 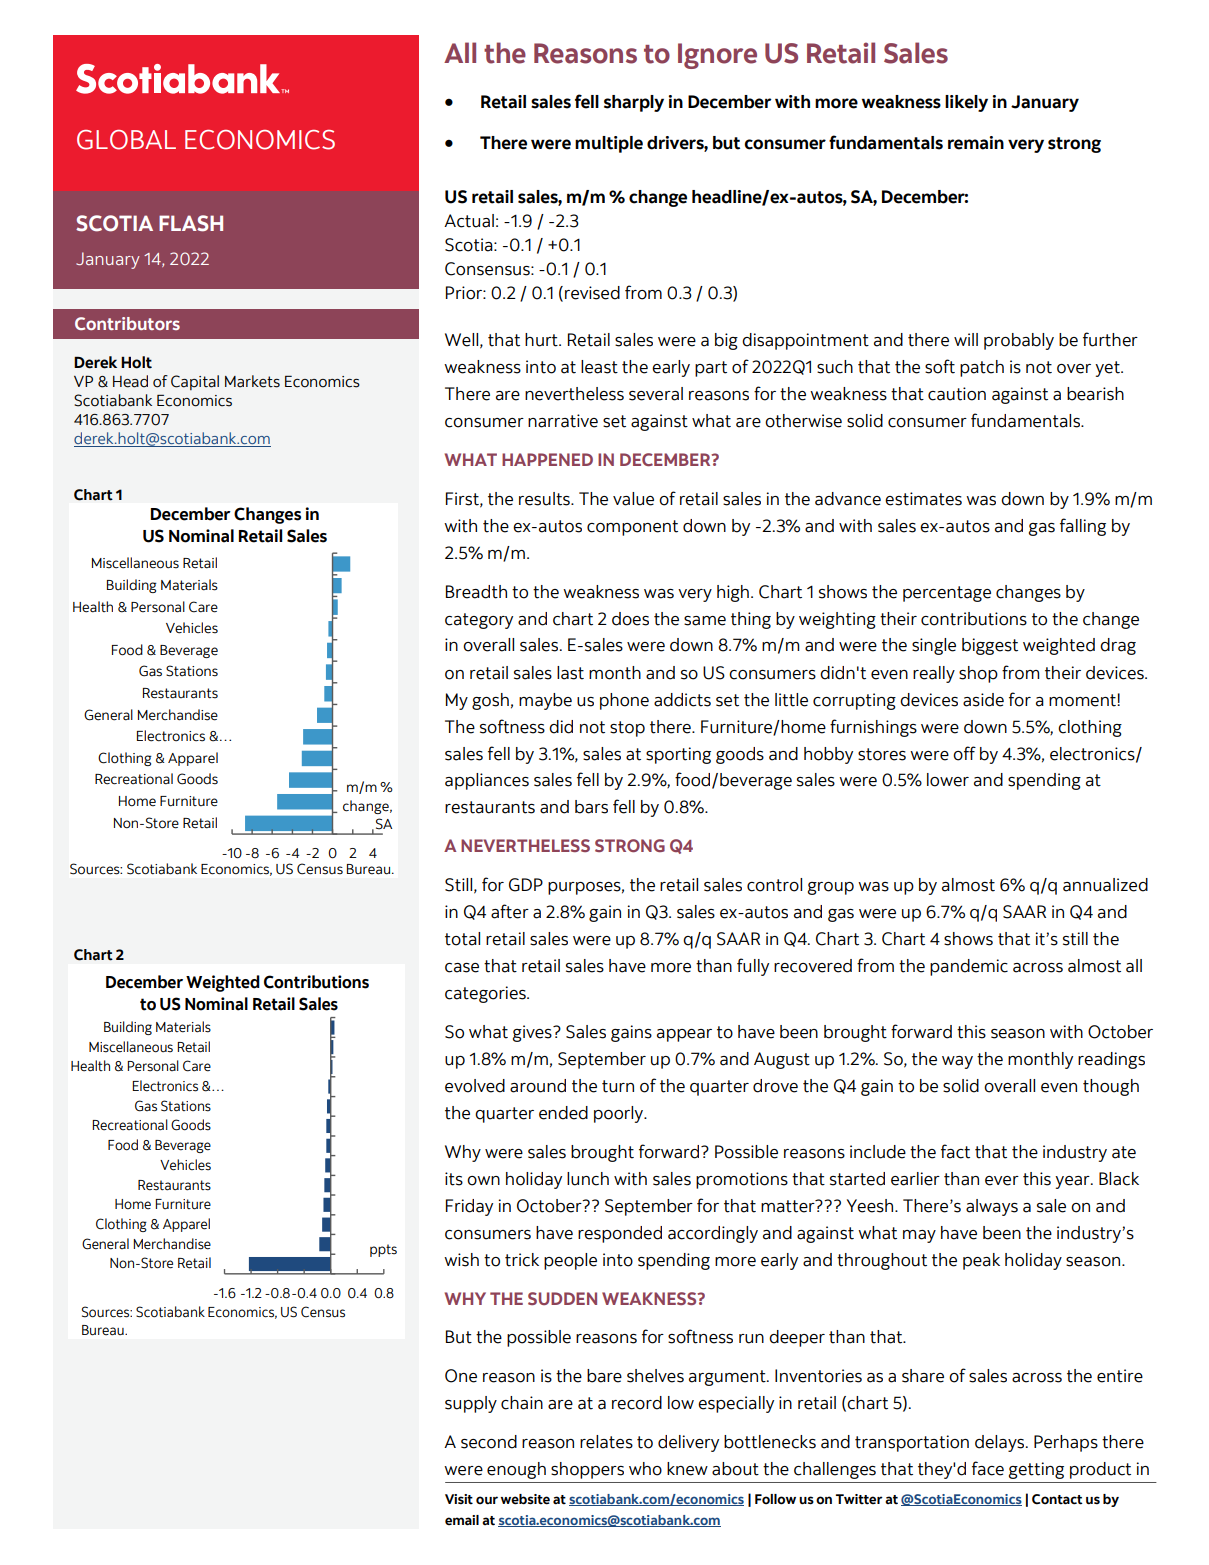 I want to click on GLOBAL, so click(x=126, y=140).
